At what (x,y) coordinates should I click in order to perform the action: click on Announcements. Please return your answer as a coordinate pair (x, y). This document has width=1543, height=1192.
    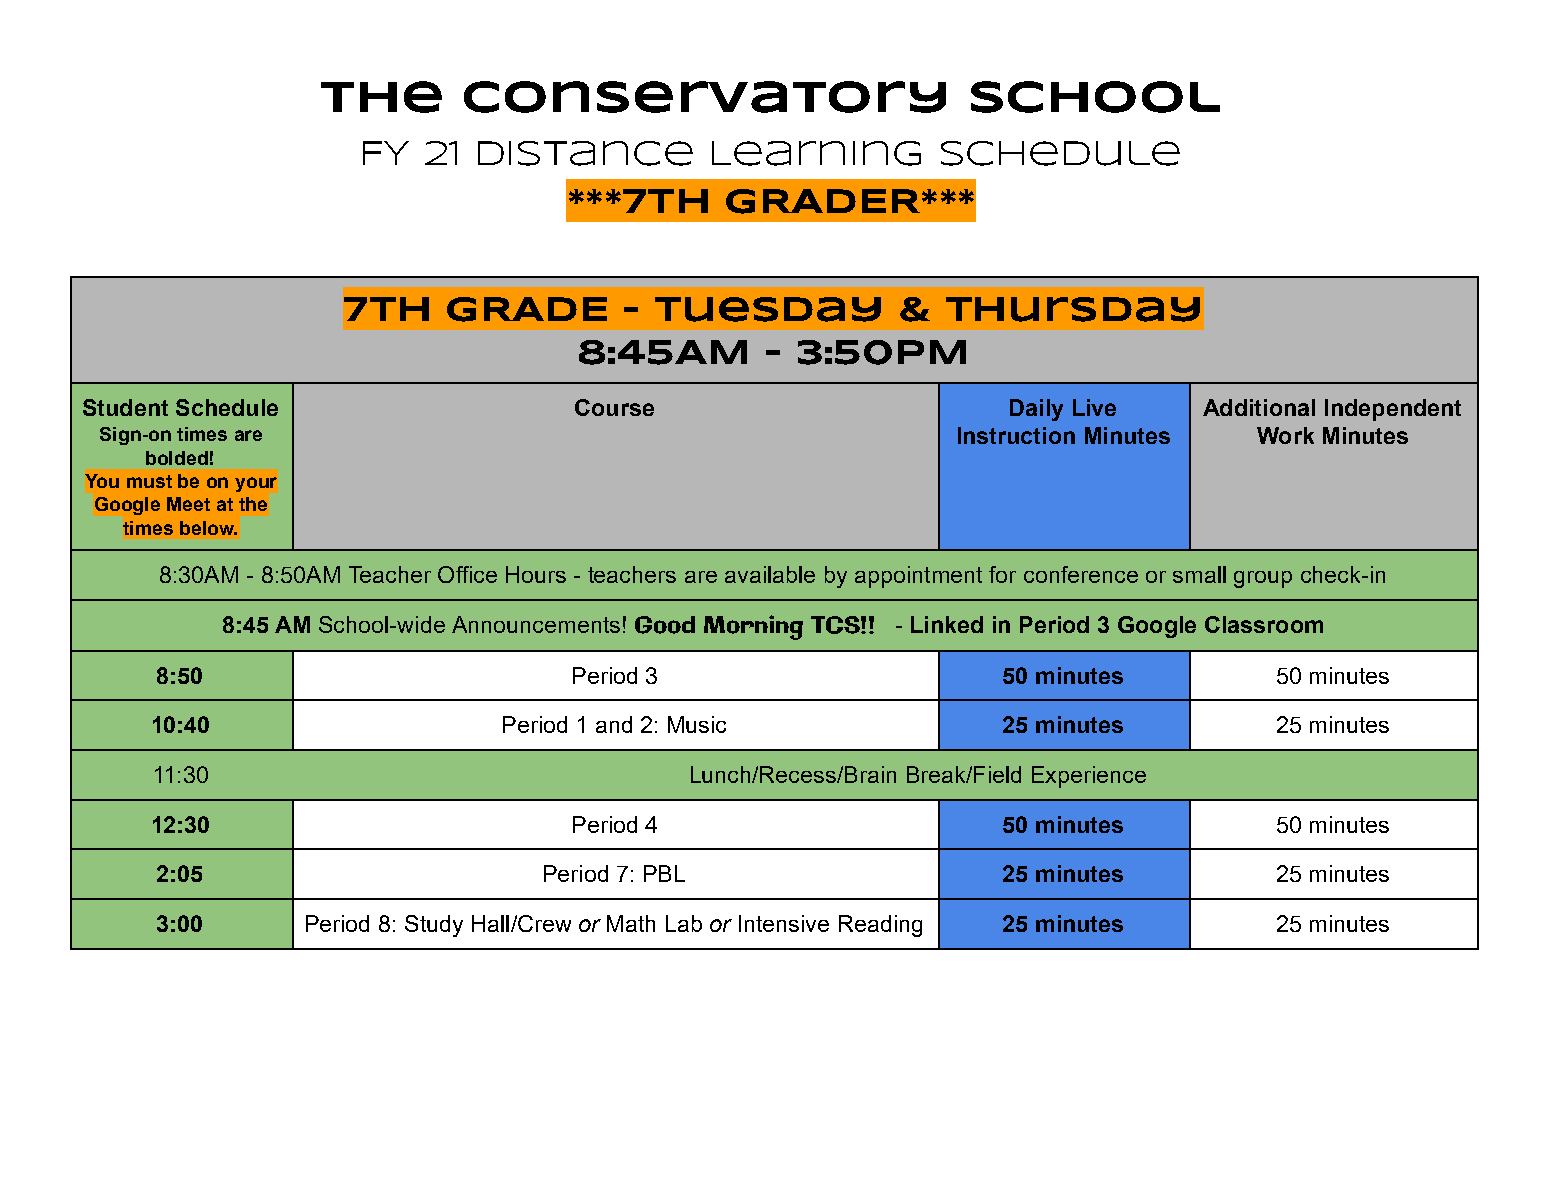
    Looking at the image, I should click on (536, 624).
